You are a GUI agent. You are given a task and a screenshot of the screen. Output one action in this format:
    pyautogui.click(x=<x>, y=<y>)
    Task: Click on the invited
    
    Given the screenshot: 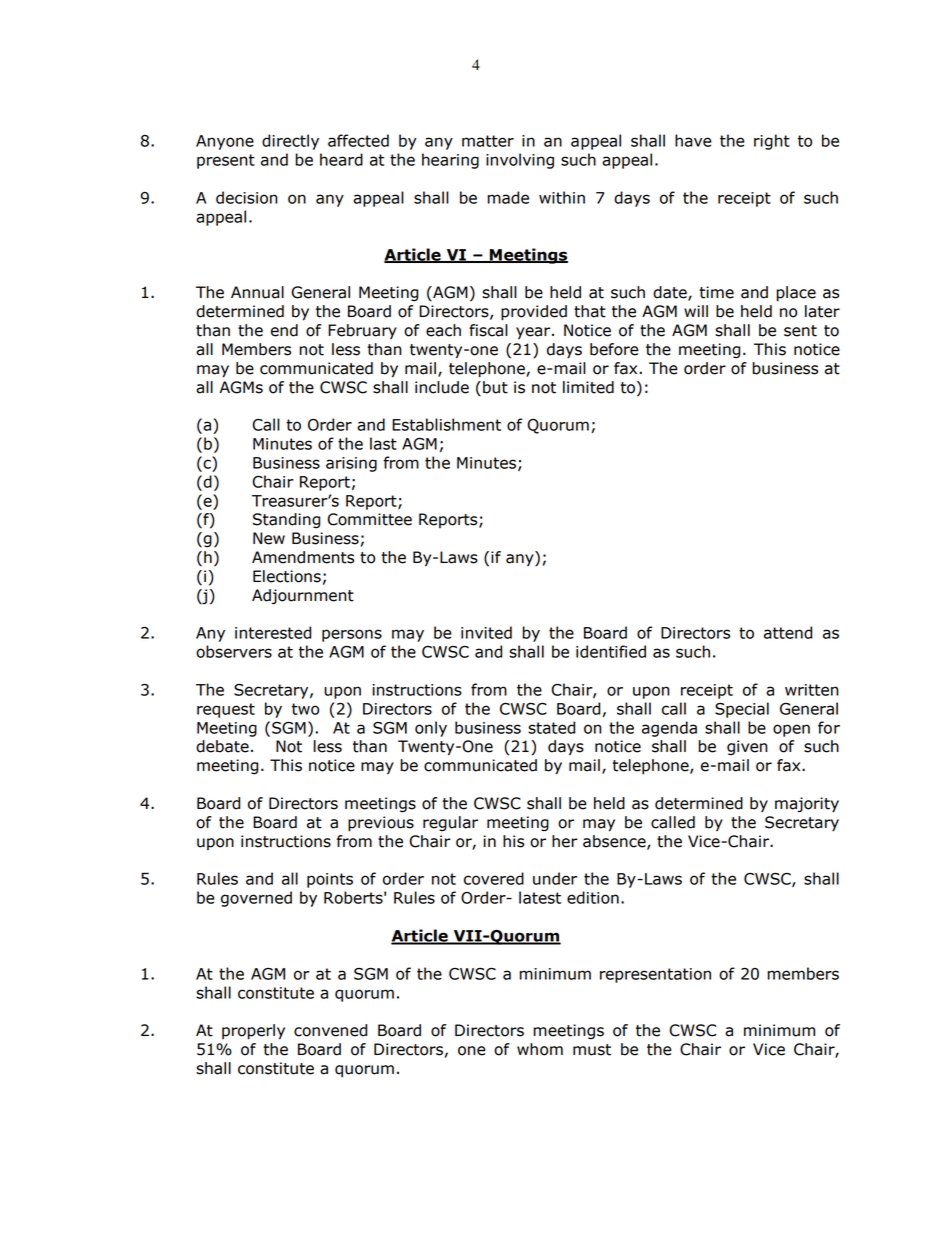 What is the action you would take?
    pyautogui.click(x=486, y=632)
